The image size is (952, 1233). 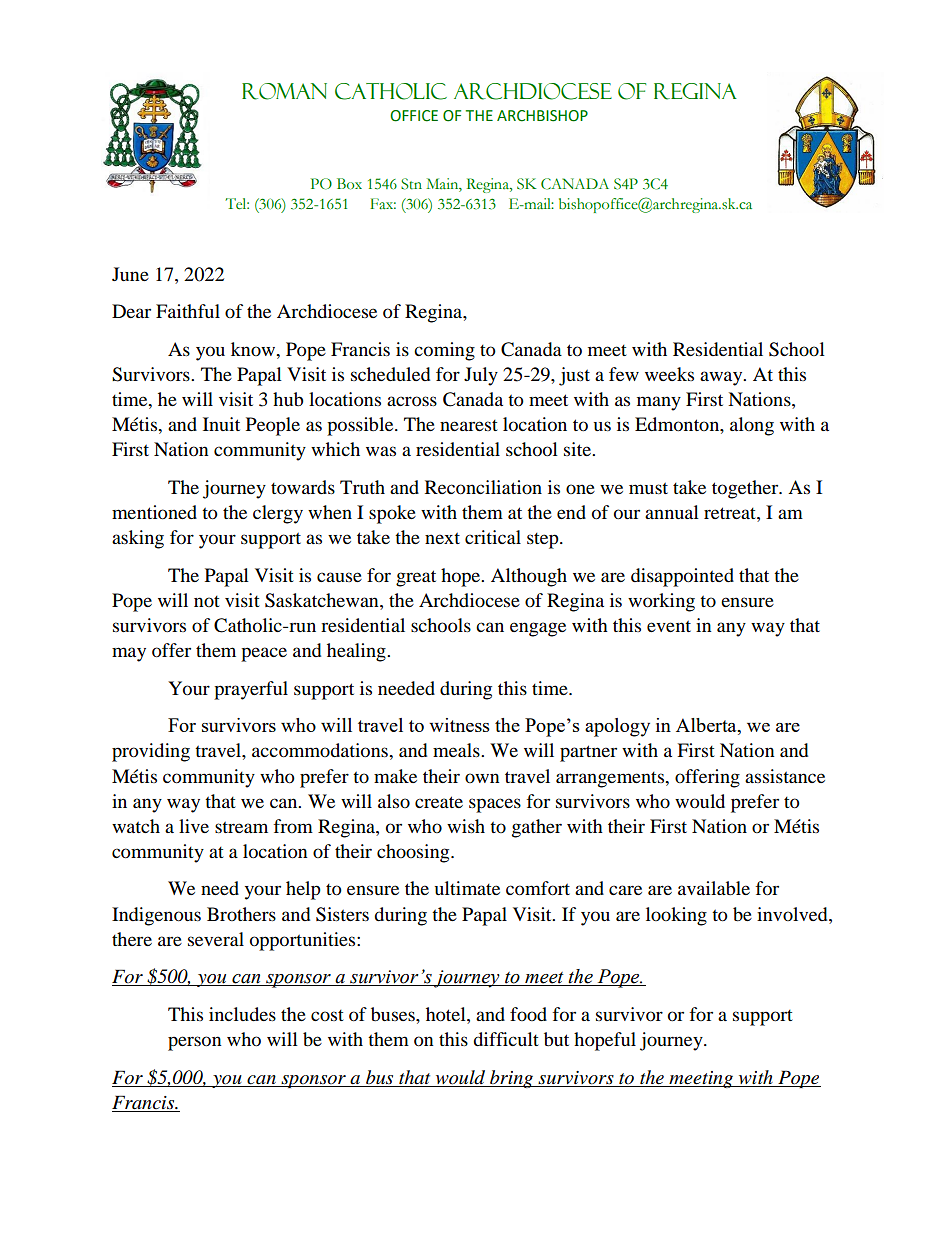 I want to click on great, so click(x=416, y=578).
